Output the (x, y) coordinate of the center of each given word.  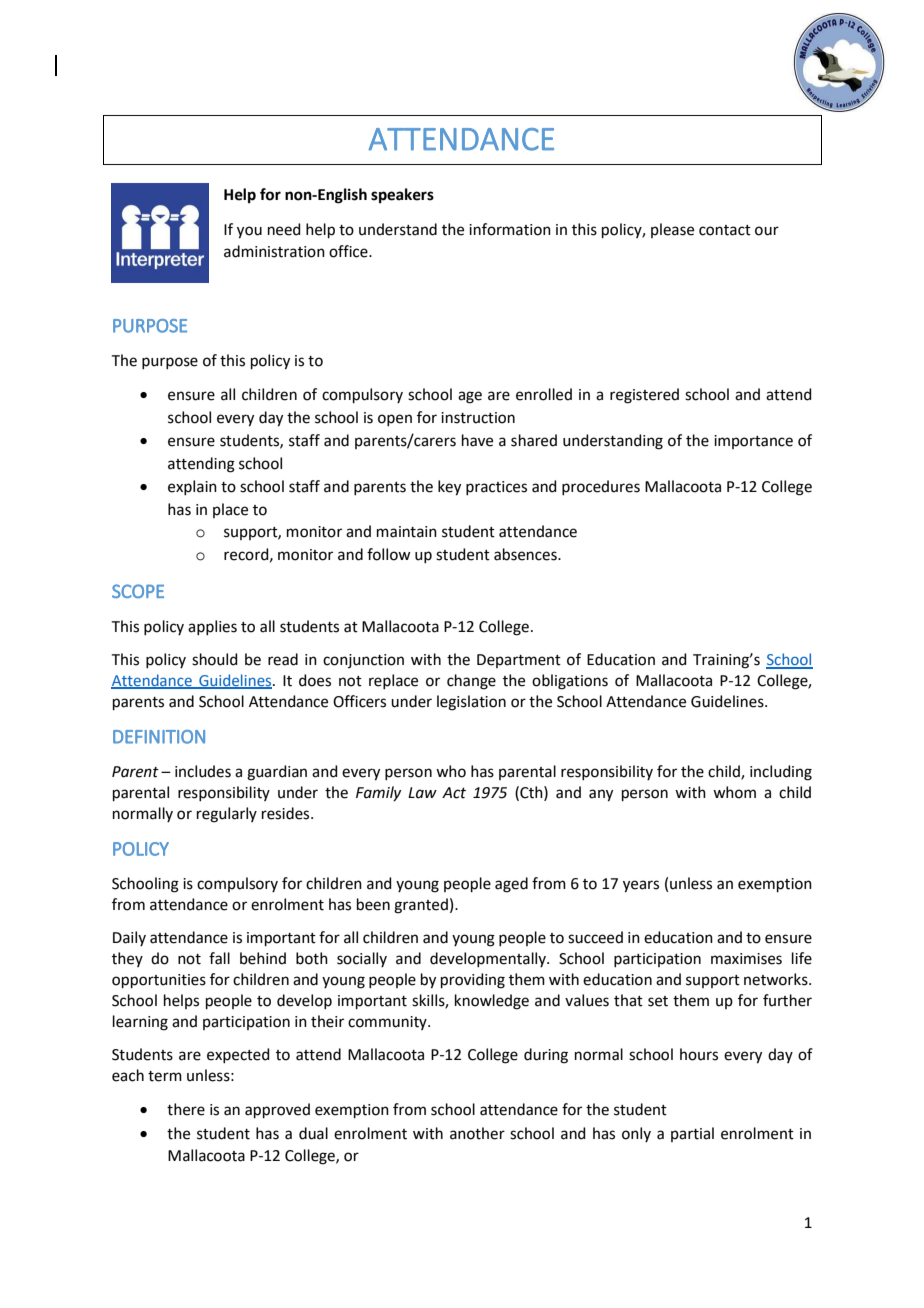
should (215, 659)
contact (725, 230)
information (510, 229)
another (477, 1133)
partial (692, 1134)
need (284, 229)
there (186, 1109)
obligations (570, 682)
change (471, 682)
